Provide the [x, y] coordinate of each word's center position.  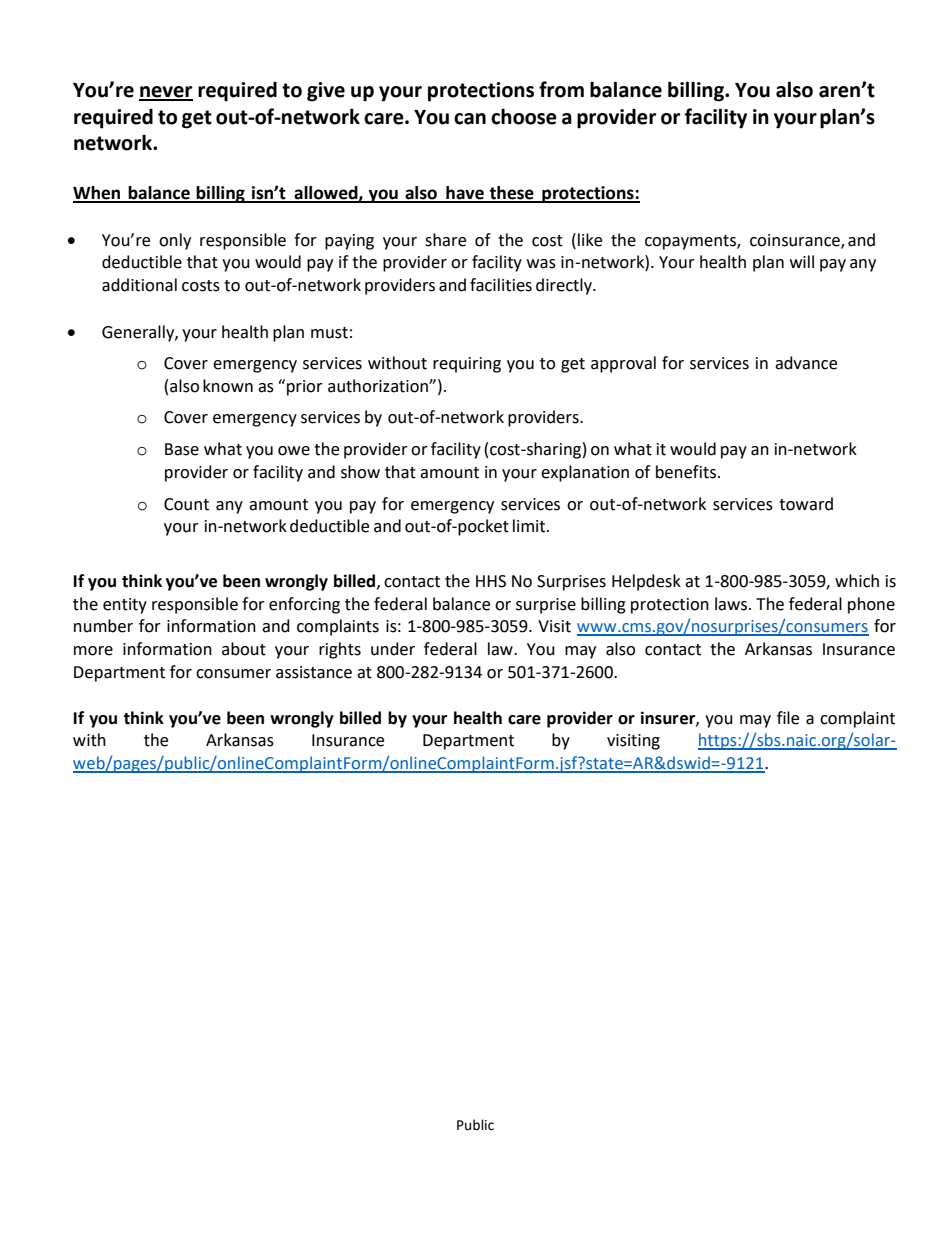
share [445, 240]
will [802, 261]
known [228, 386]
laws [732, 604]
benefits [686, 472]
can [470, 119]
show [360, 472]
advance [806, 363]
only [175, 241]
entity [125, 606]
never [166, 93]
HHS [491, 581]
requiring [467, 365]
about [244, 649]
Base [182, 449]
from [561, 89]
